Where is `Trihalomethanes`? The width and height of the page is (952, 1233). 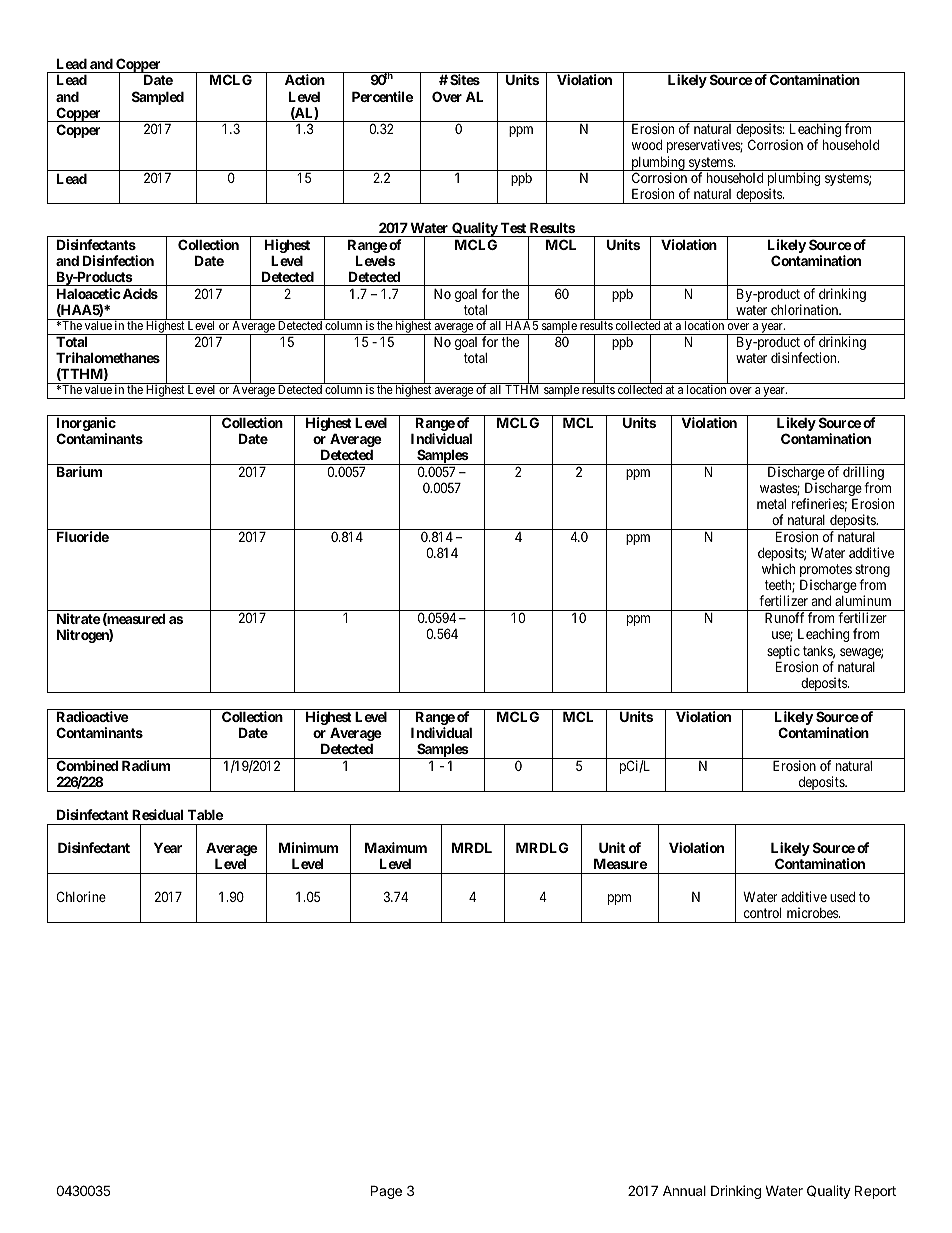
Trihalomethanes is located at coordinates (108, 357).
